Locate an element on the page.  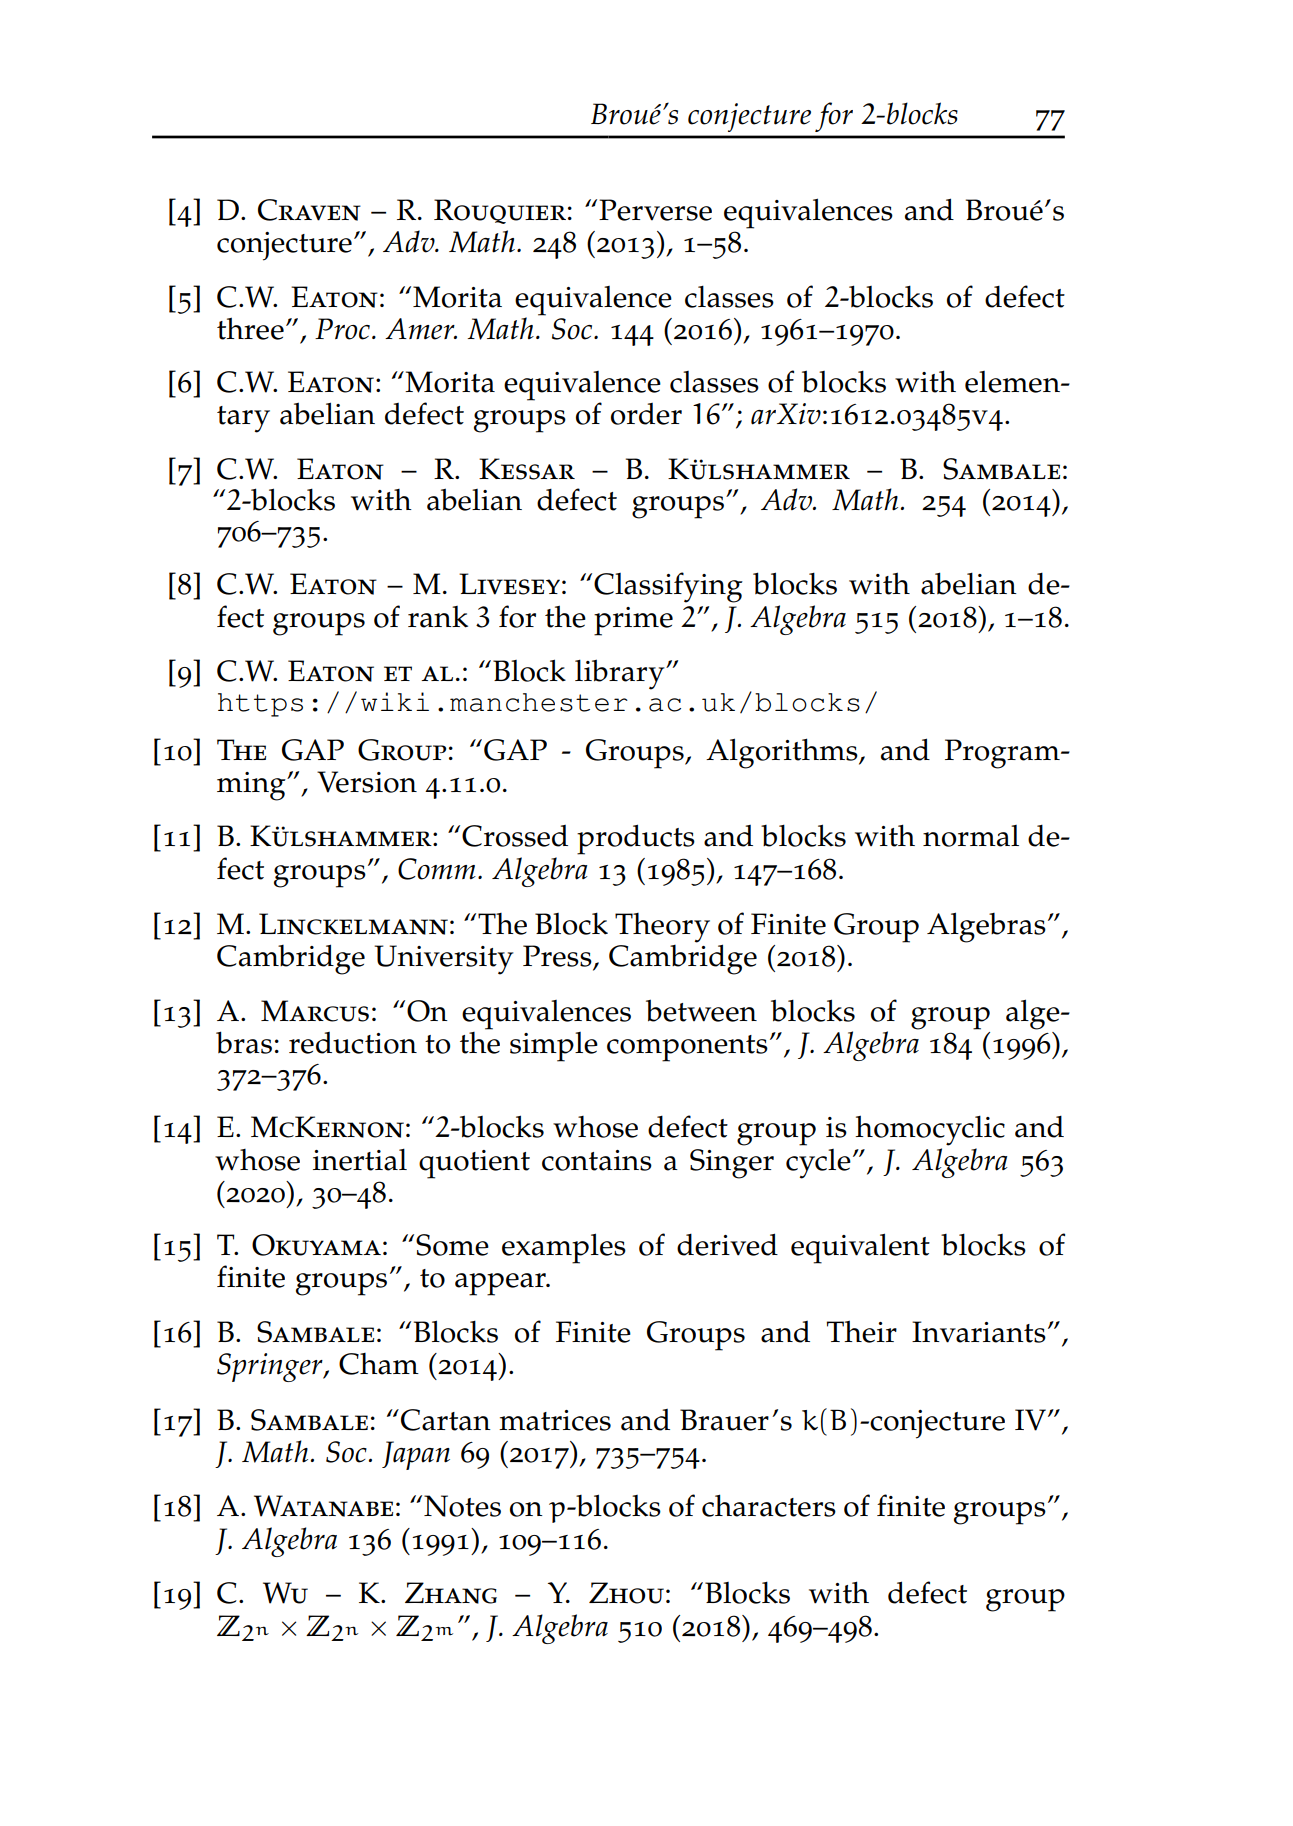
order is located at coordinates (646, 414).
